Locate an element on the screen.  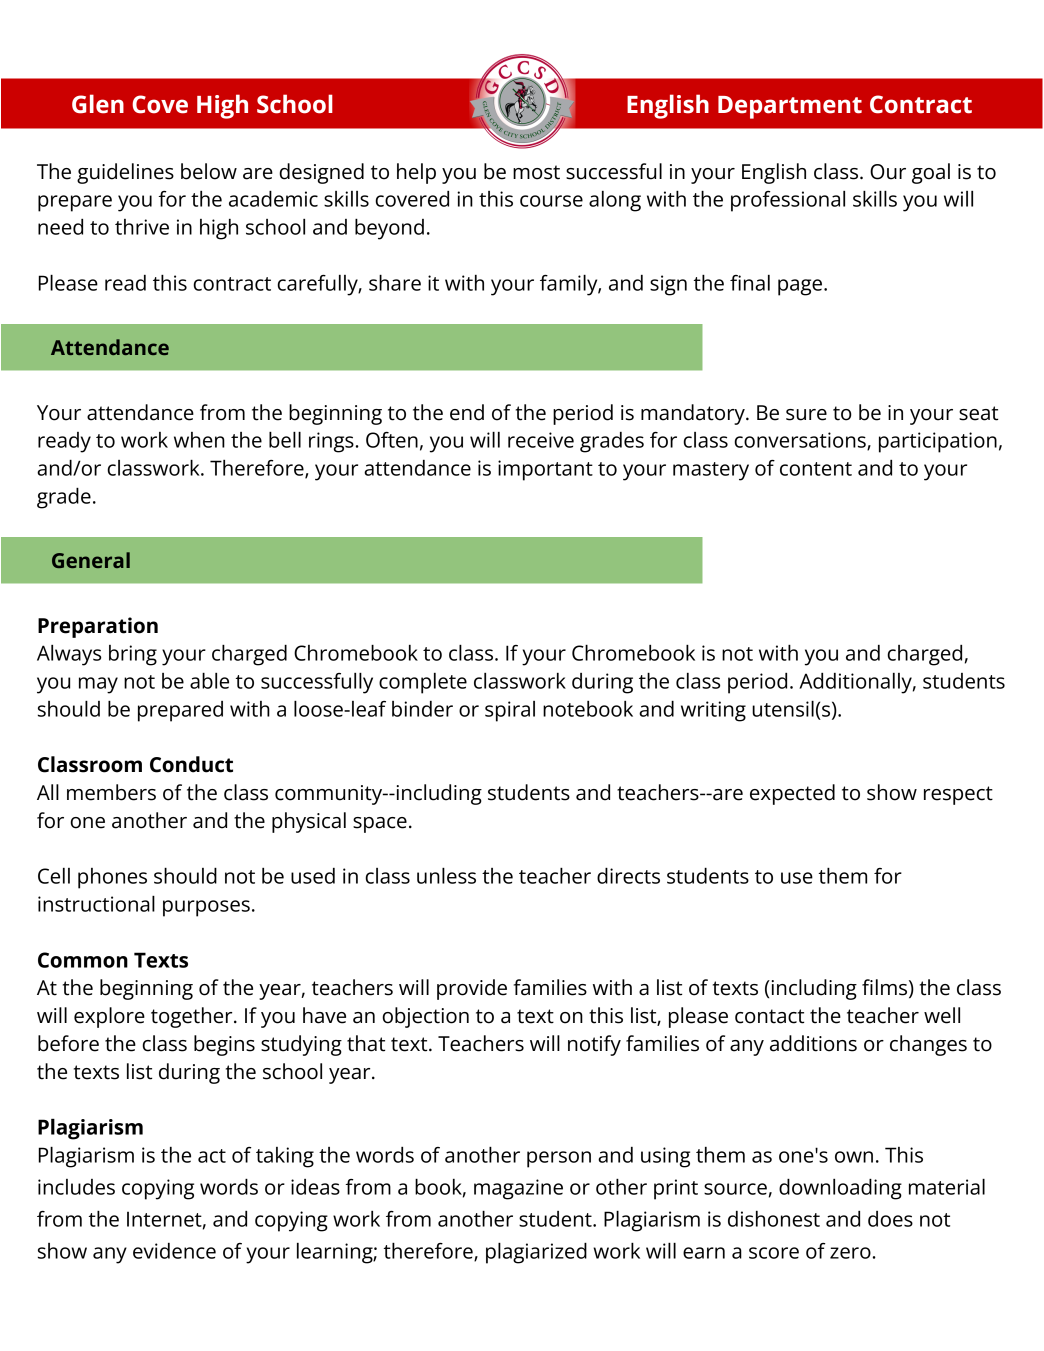
does is located at coordinates (890, 1219).
